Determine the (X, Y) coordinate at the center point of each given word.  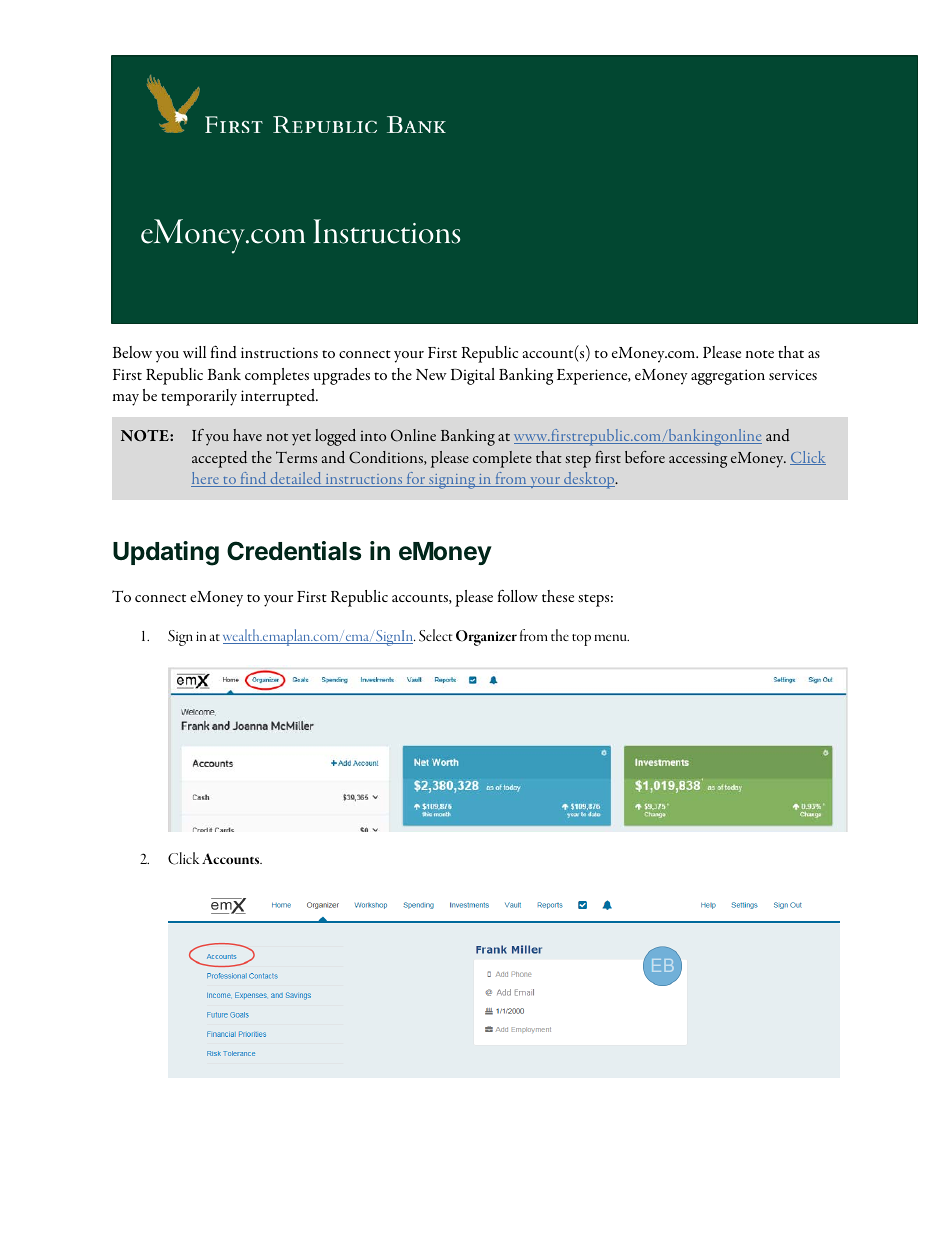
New (431, 374)
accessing (698, 460)
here (206, 479)
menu (611, 637)
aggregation (728, 377)
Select (436, 635)
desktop (589, 480)
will (194, 352)
